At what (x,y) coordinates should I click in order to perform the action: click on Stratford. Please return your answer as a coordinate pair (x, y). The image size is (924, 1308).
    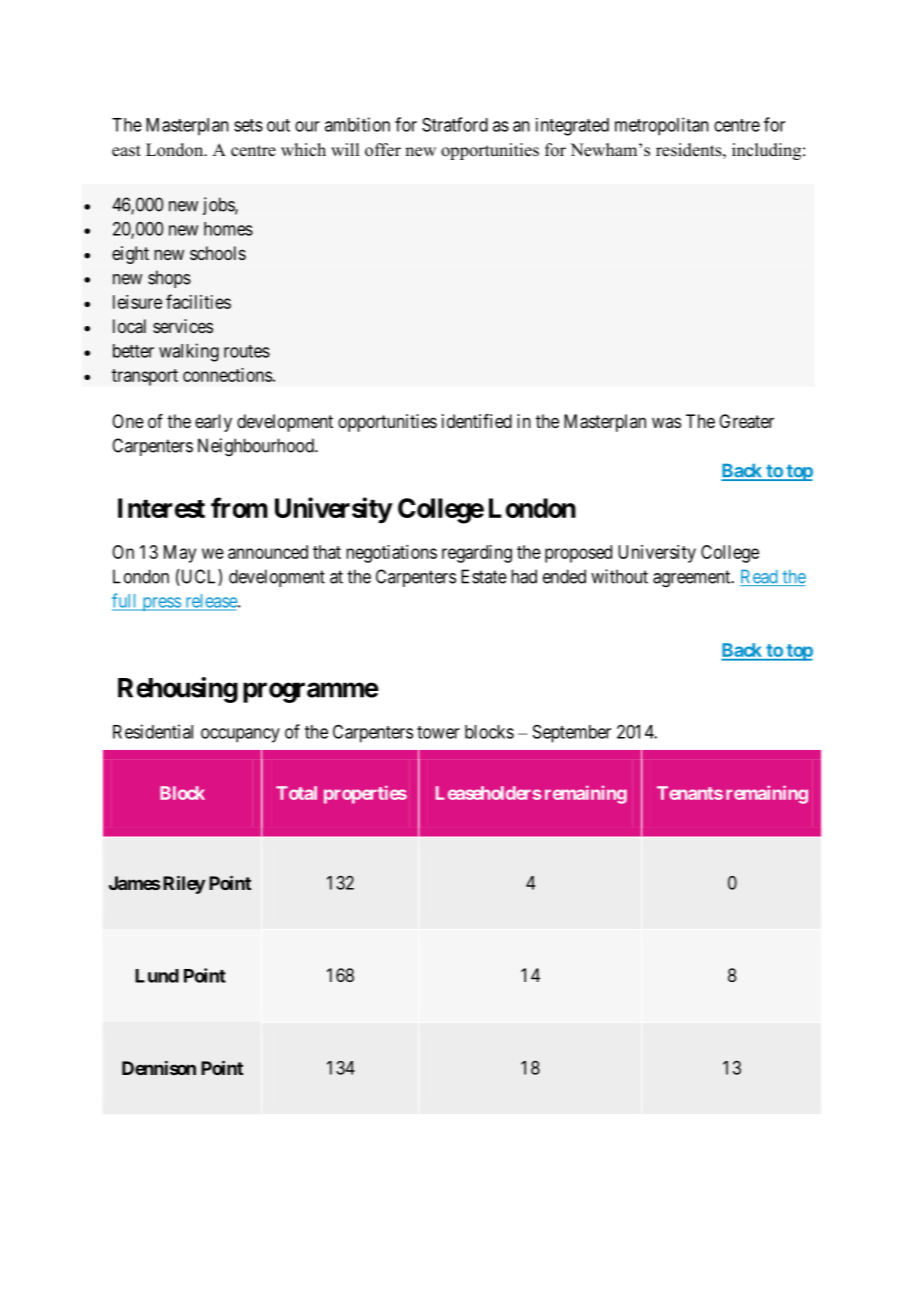
    Looking at the image, I should click on (455, 124).
